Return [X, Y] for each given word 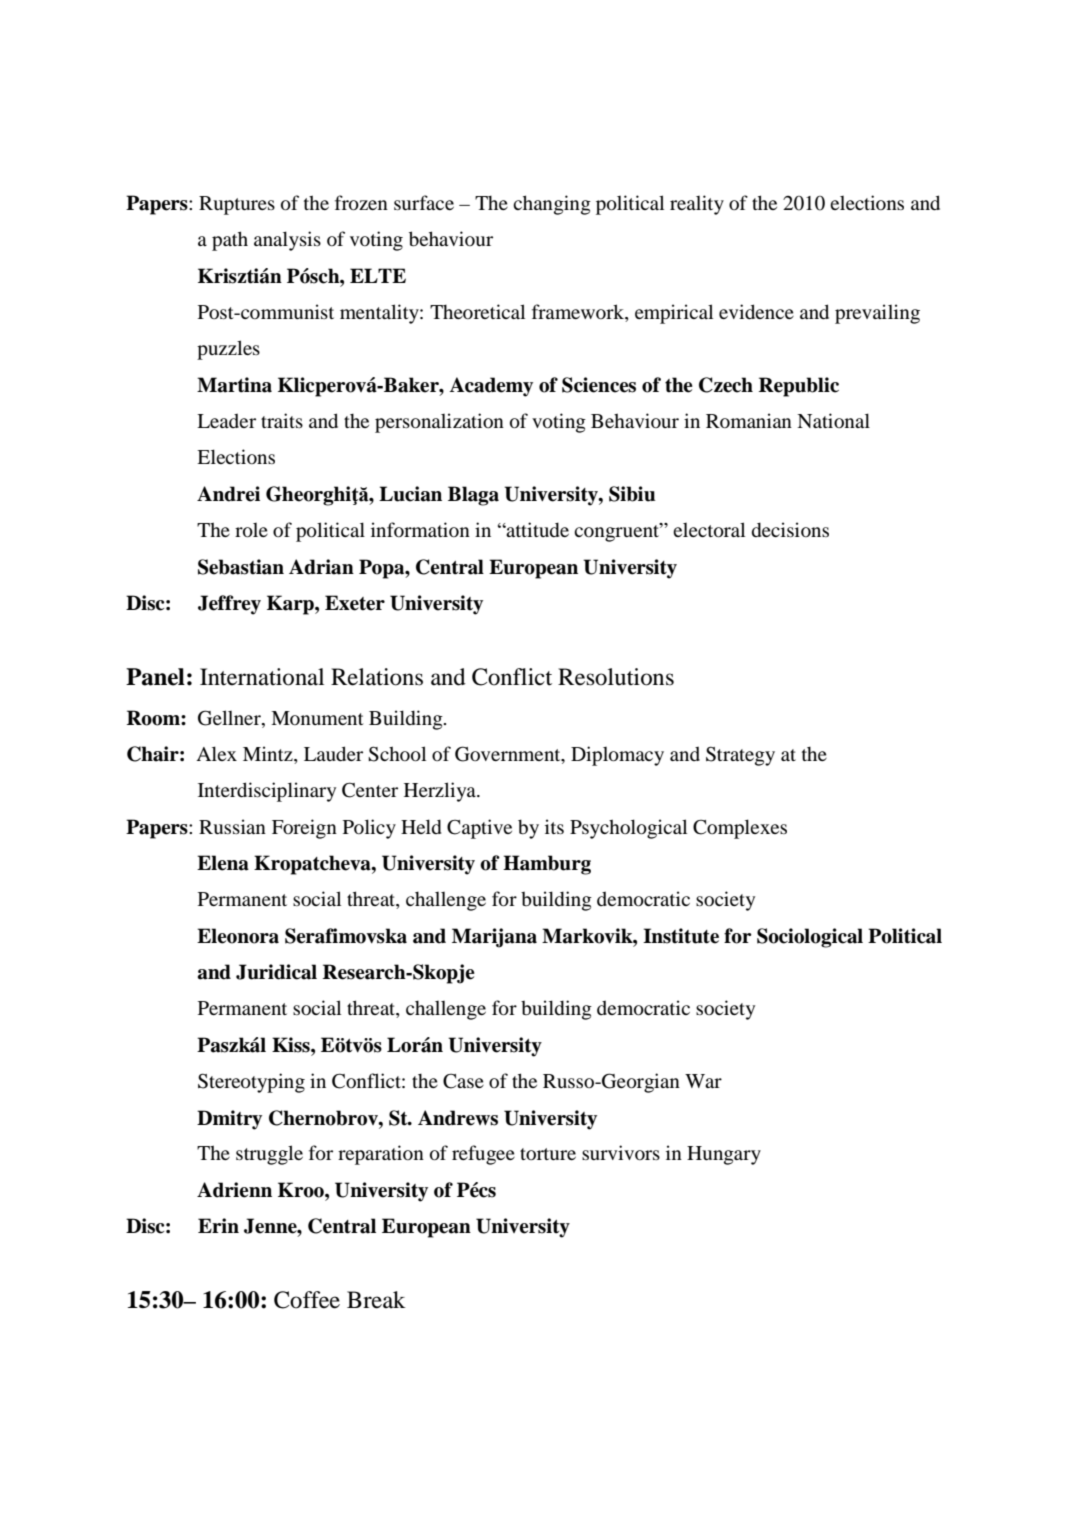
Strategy [740, 756]
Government [509, 755]
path [230, 241]
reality [697, 205]
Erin [218, 1225]
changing [552, 205]
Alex [216, 753]
